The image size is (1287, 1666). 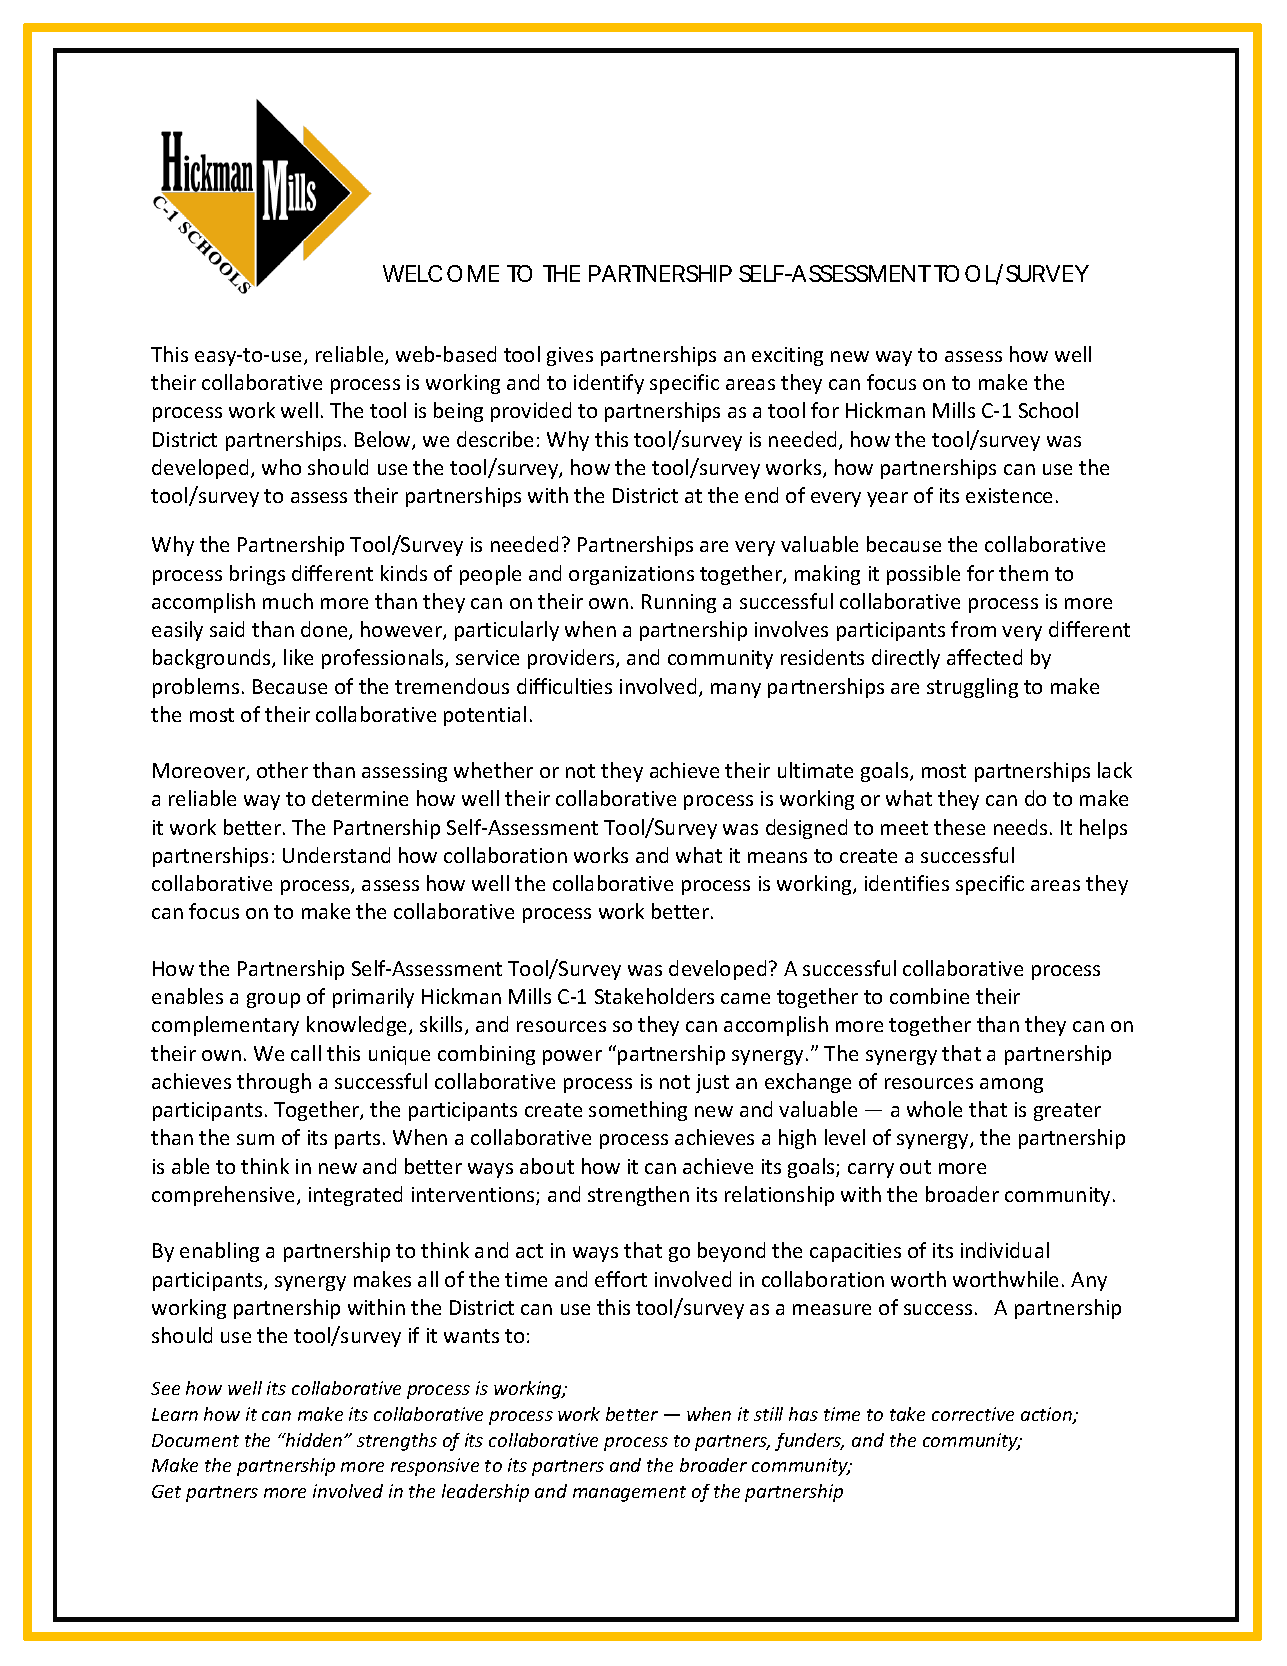 I want to click on management, so click(x=629, y=1494).
